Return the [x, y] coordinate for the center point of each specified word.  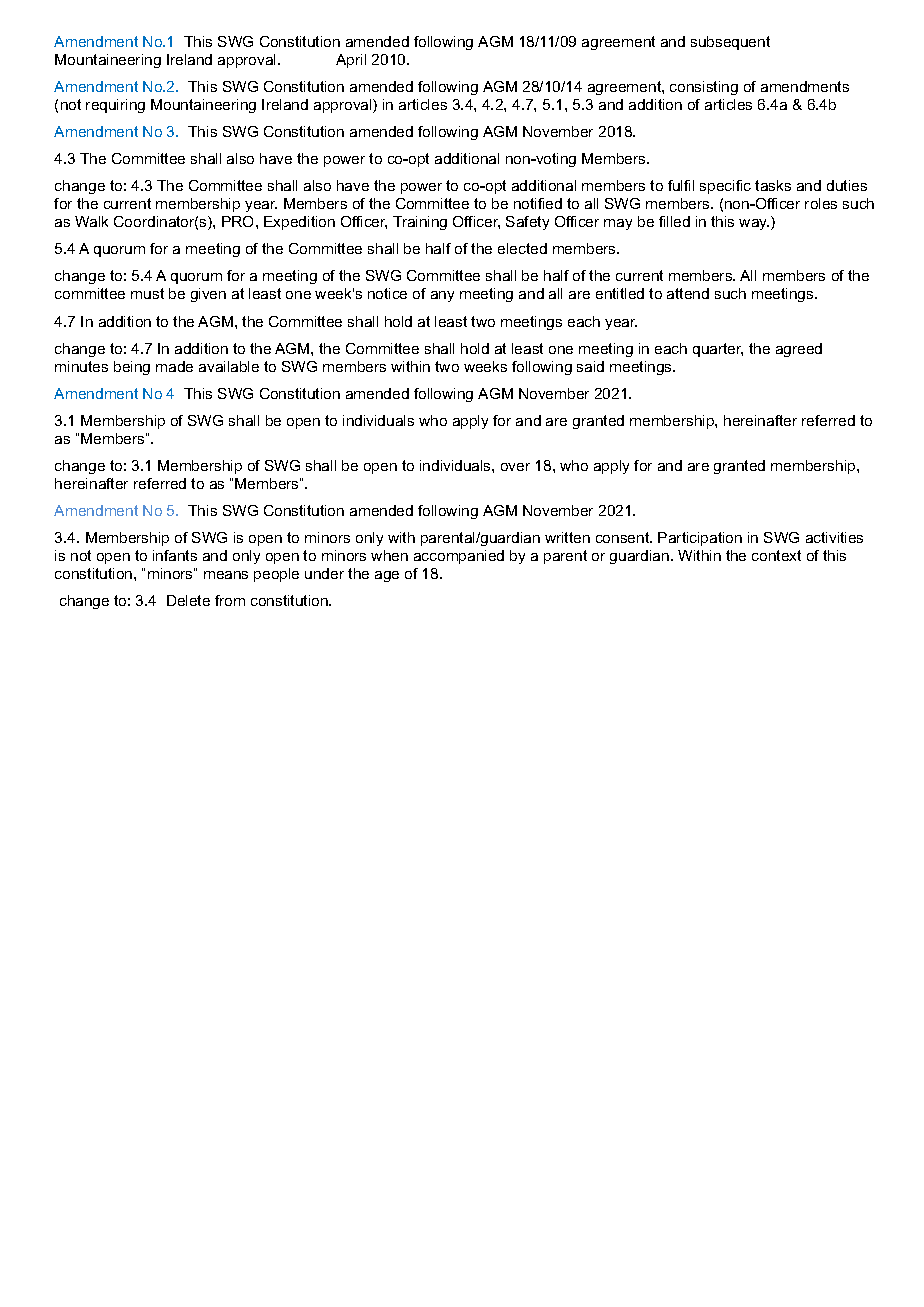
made [174, 366]
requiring [115, 106]
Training [420, 223]
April [351, 61]
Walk [91, 221]
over [515, 467]
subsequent [730, 43]
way [754, 224]
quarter [718, 350]
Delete [188, 600]
